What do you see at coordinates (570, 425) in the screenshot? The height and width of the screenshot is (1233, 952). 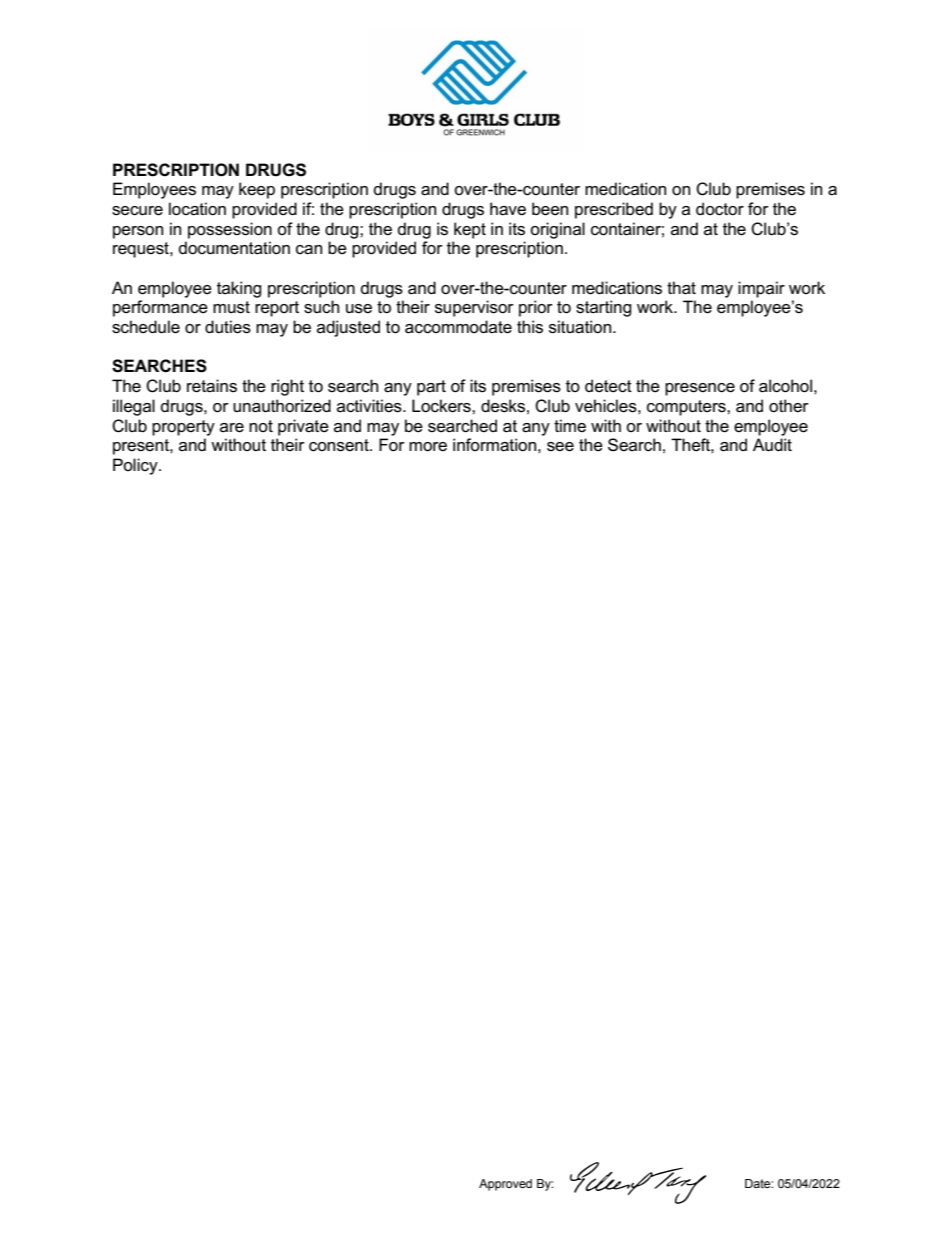 I see `time` at bounding box center [570, 425].
